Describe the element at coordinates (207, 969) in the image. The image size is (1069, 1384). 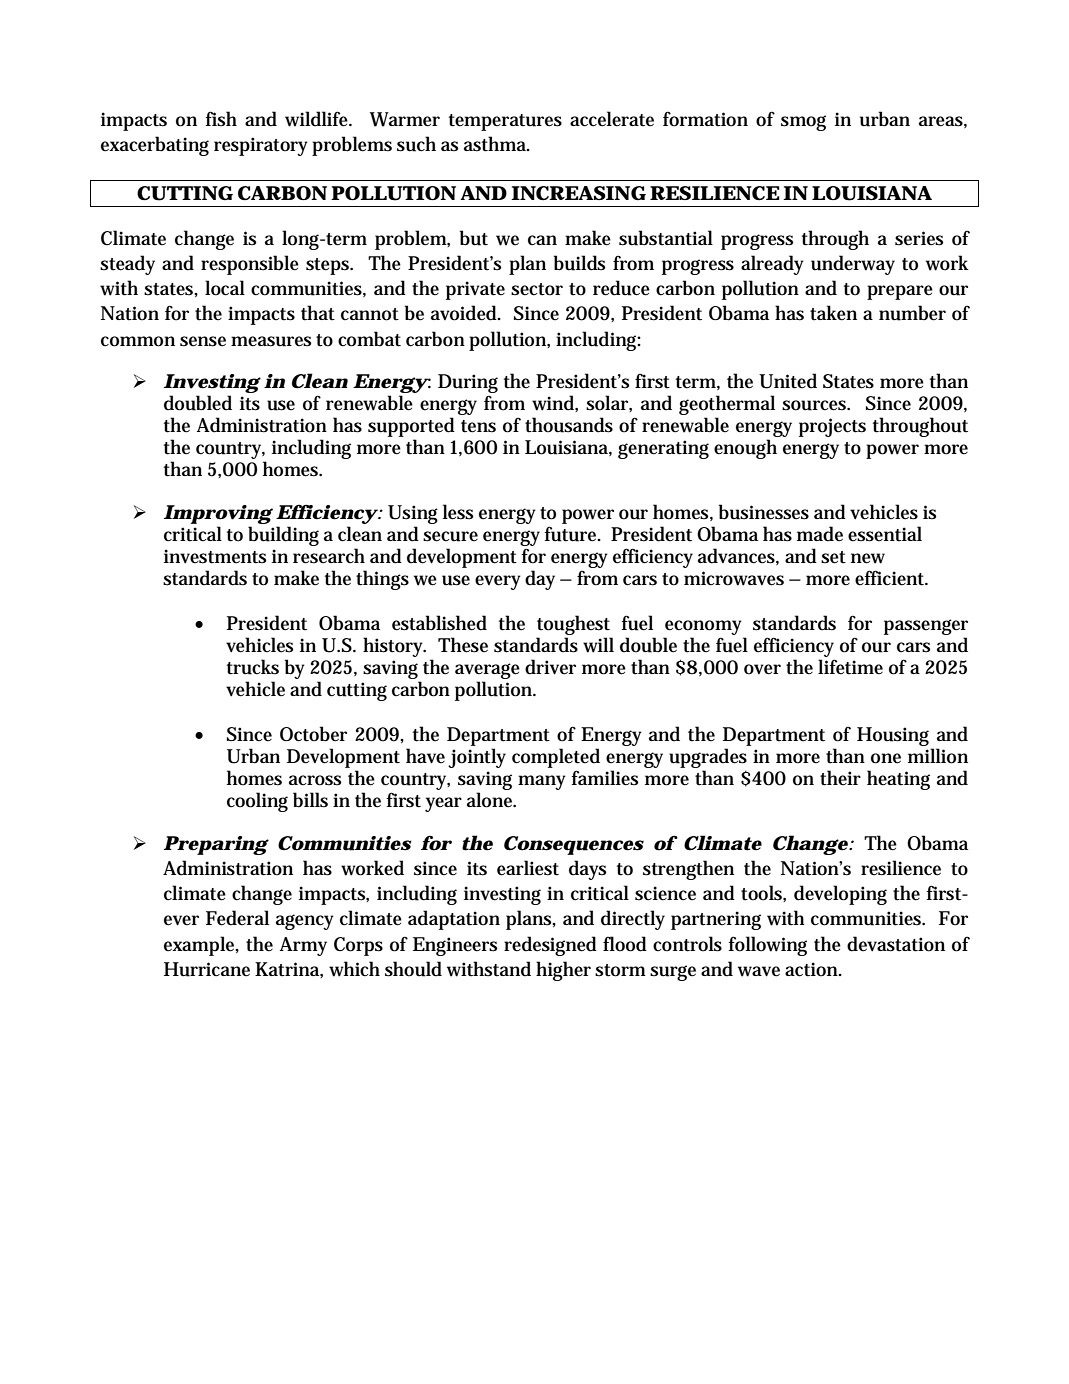
I see `Hurricane` at that location.
